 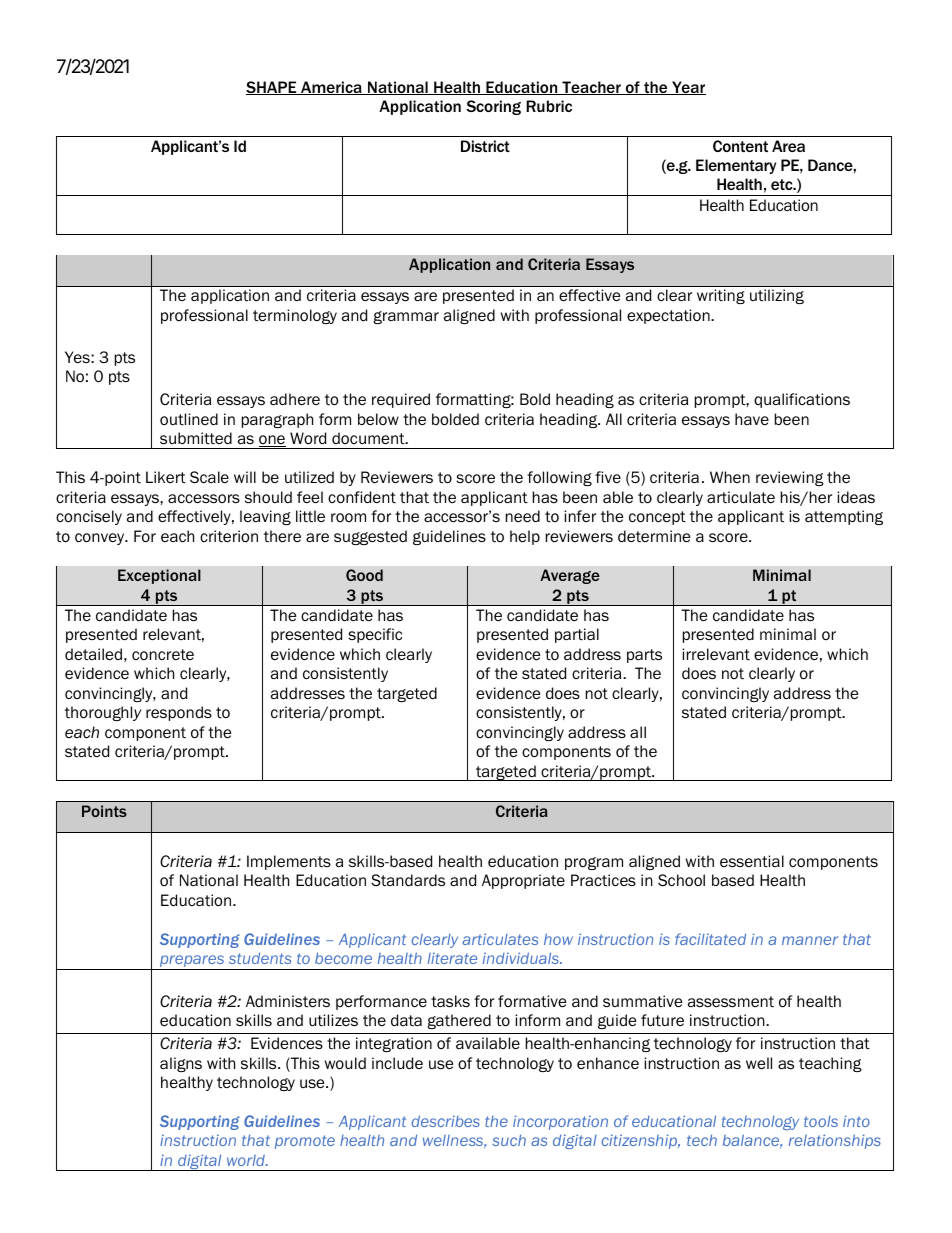 I want to click on world, so click(x=247, y=1160).
